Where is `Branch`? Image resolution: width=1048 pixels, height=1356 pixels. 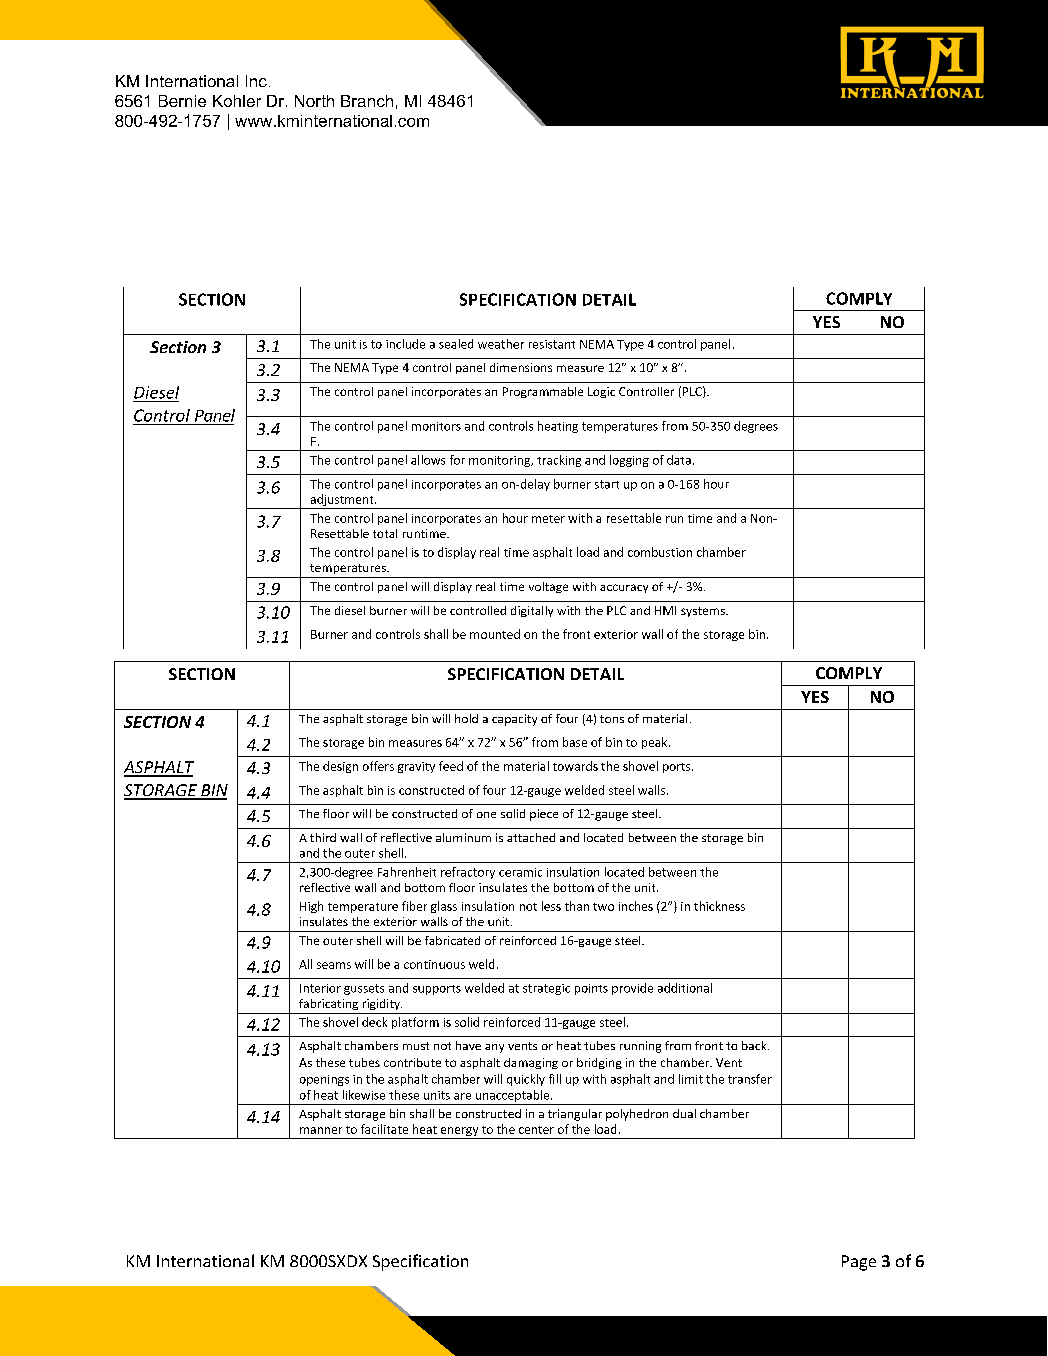
Branch is located at coordinates (367, 101).
